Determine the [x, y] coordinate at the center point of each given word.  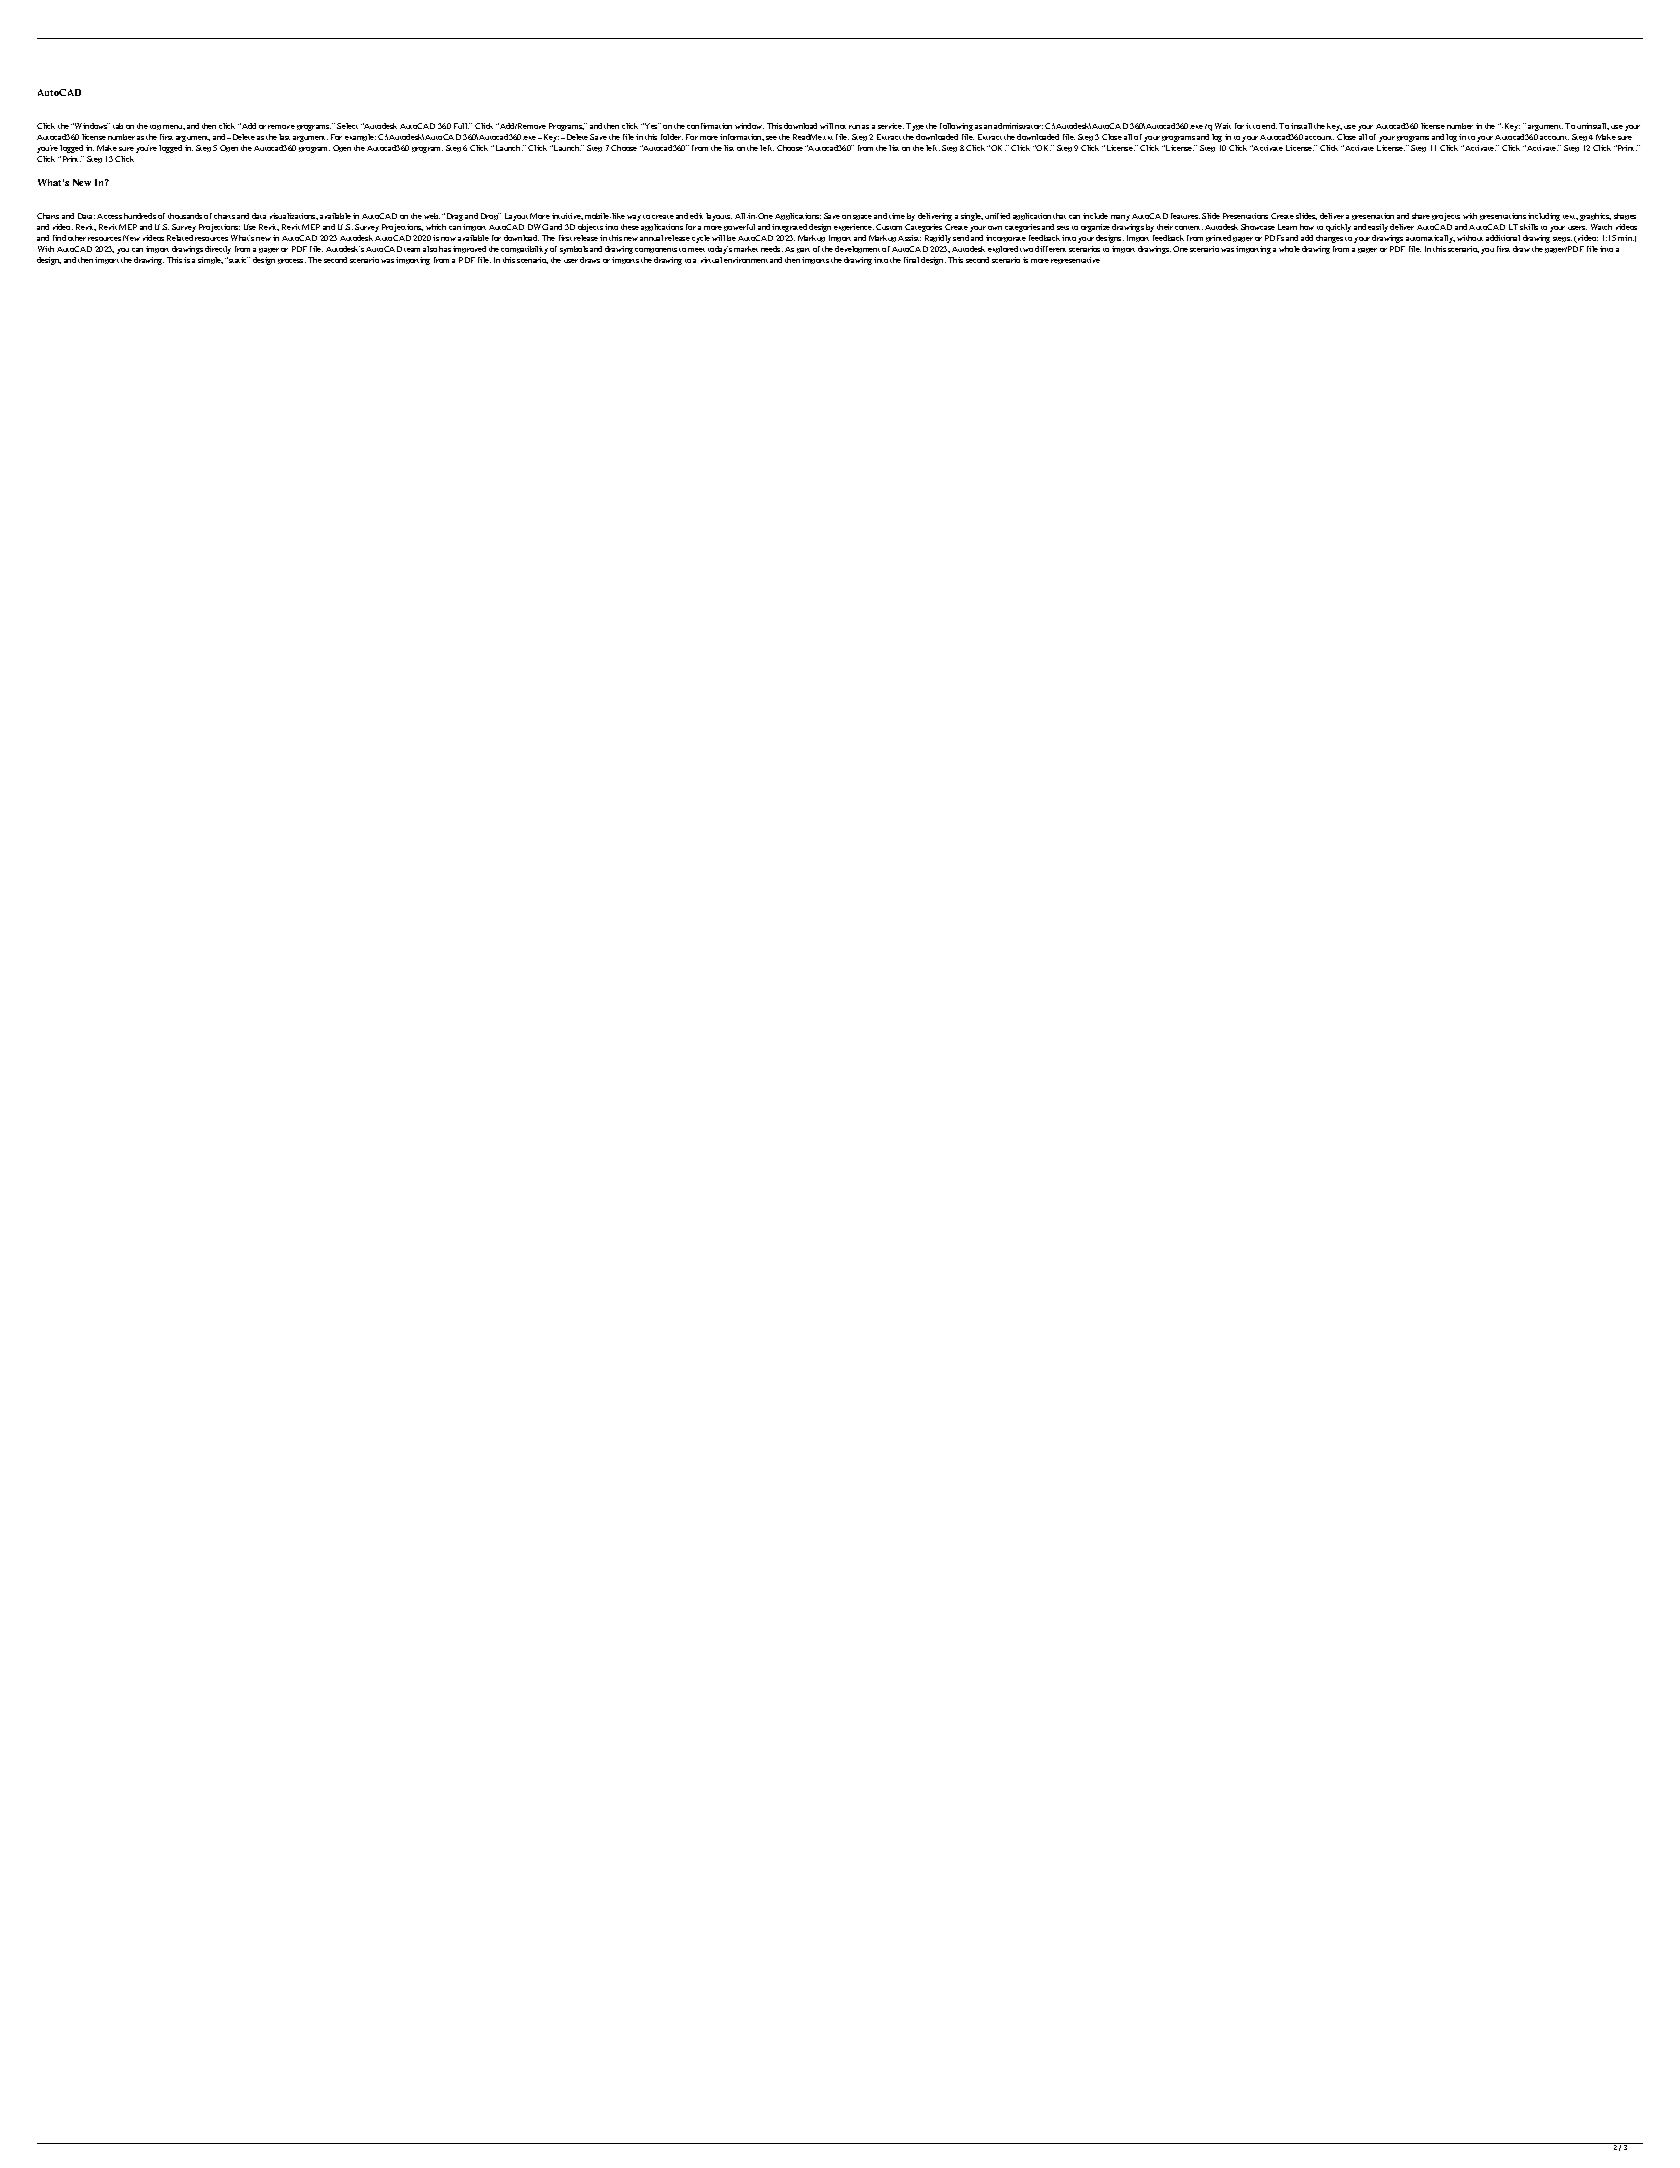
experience [854, 227]
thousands [185, 216]
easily [1378, 228]
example [360, 137]
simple [210, 260]
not [840, 127]
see [771, 138]
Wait [1223, 126]
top [155, 127]
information [742, 137]
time [897, 216]
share [1421, 216]
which [436, 227]
